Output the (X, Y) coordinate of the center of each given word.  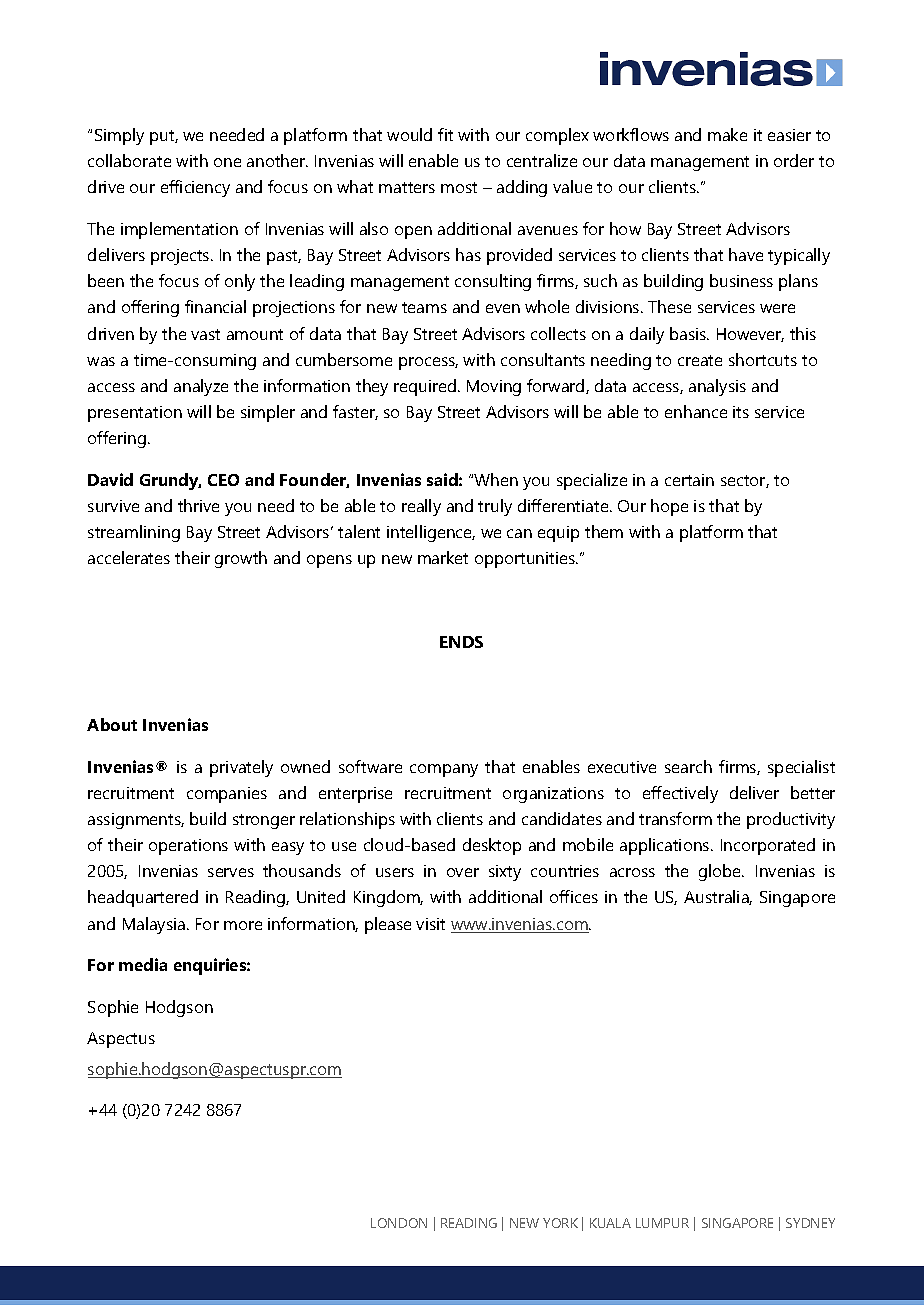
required (425, 387)
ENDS (461, 642)
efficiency (195, 188)
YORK (560, 1223)
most (459, 187)
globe (721, 872)
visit (430, 924)
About (112, 724)
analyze (201, 387)
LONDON (399, 1223)
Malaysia (155, 925)
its (741, 412)
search (688, 766)
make (727, 134)
